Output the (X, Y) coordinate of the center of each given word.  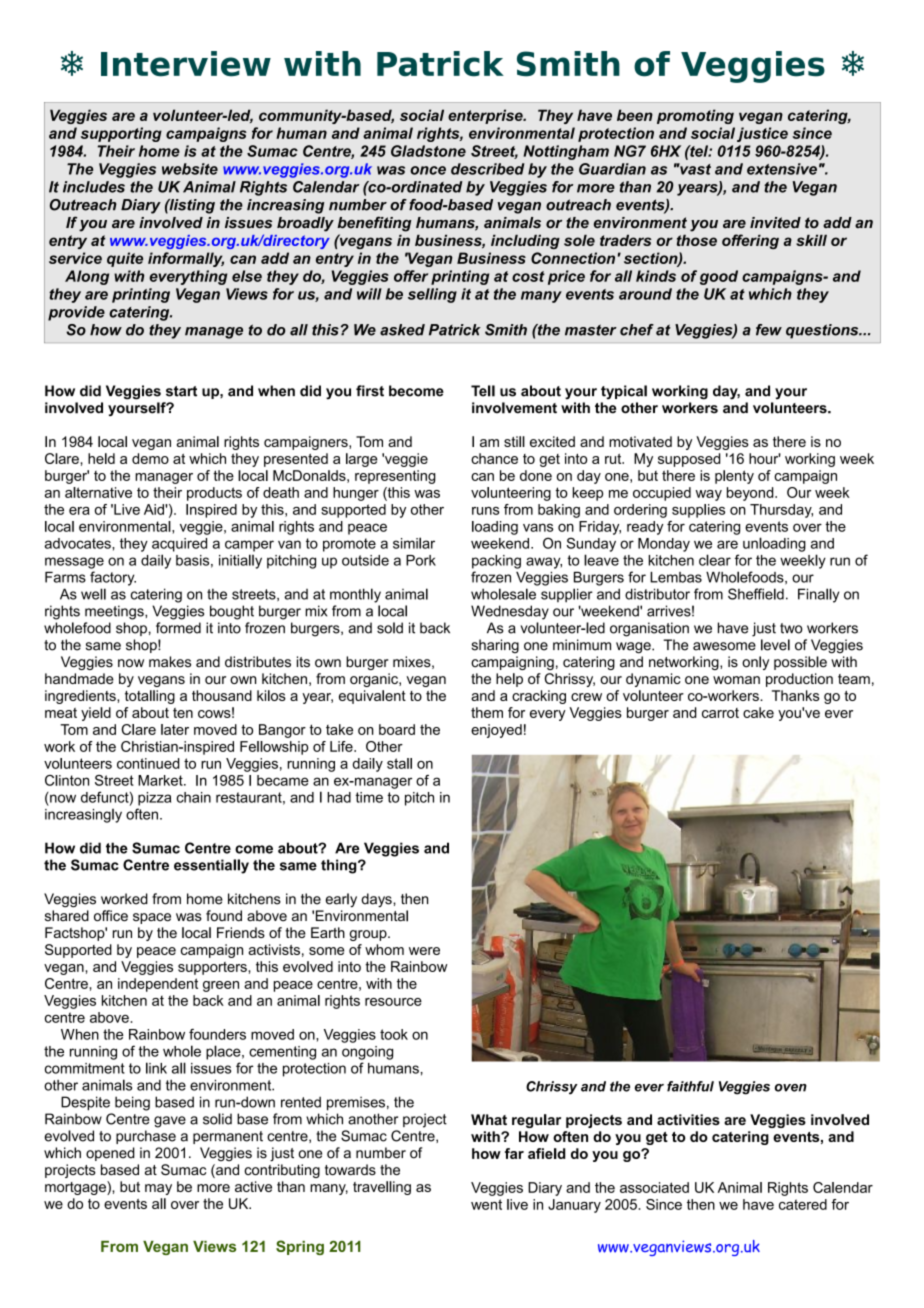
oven (791, 1088)
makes (170, 662)
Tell (483, 391)
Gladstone (428, 151)
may (158, 1189)
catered (803, 1204)
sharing (495, 646)
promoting (695, 116)
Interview (186, 64)
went (486, 1204)
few (769, 330)
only (755, 663)
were (424, 951)
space (152, 918)
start (181, 391)
